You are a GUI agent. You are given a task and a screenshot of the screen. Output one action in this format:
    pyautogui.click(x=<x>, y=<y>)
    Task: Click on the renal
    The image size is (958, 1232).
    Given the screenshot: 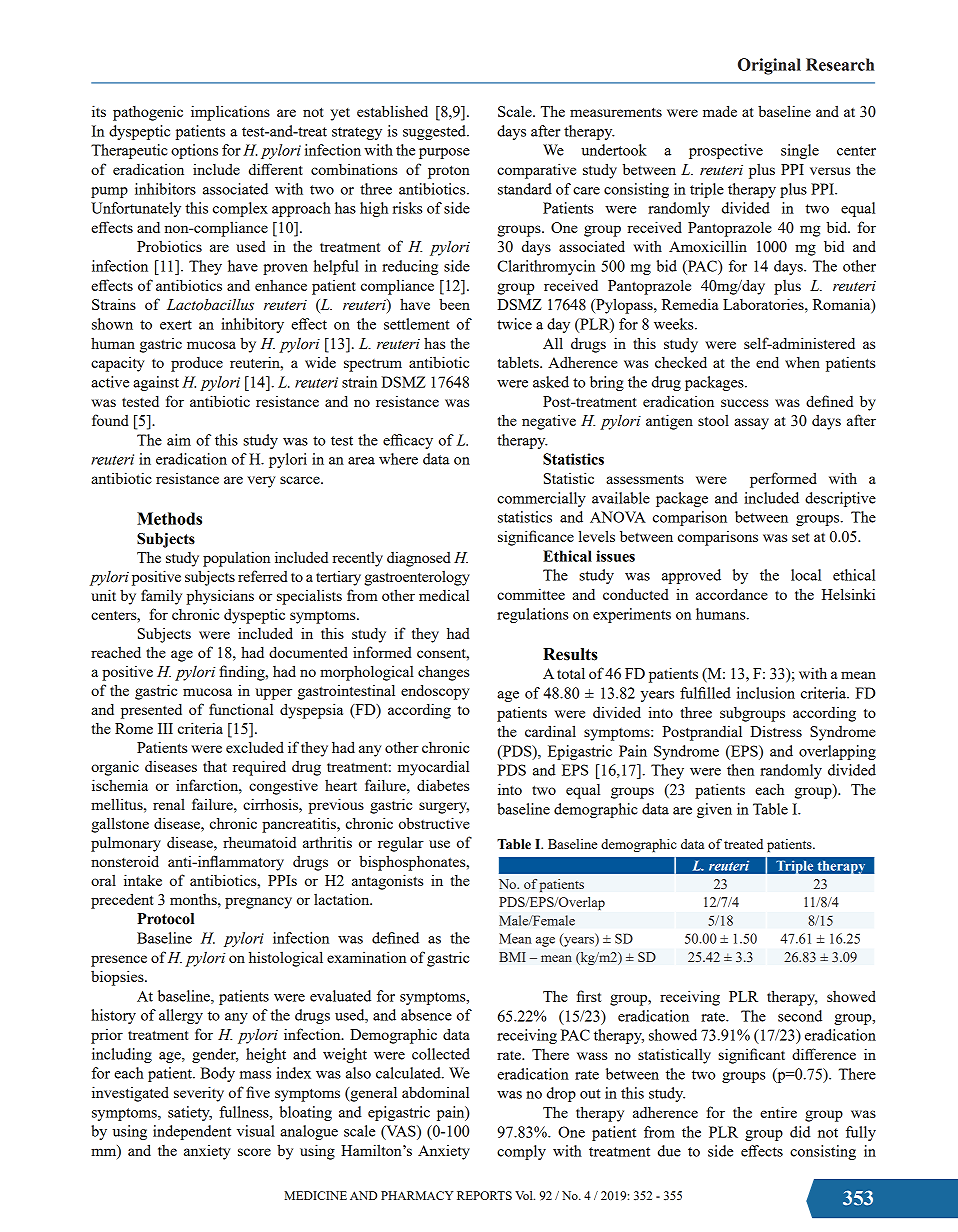 What is the action you would take?
    pyautogui.click(x=169, y=804)
